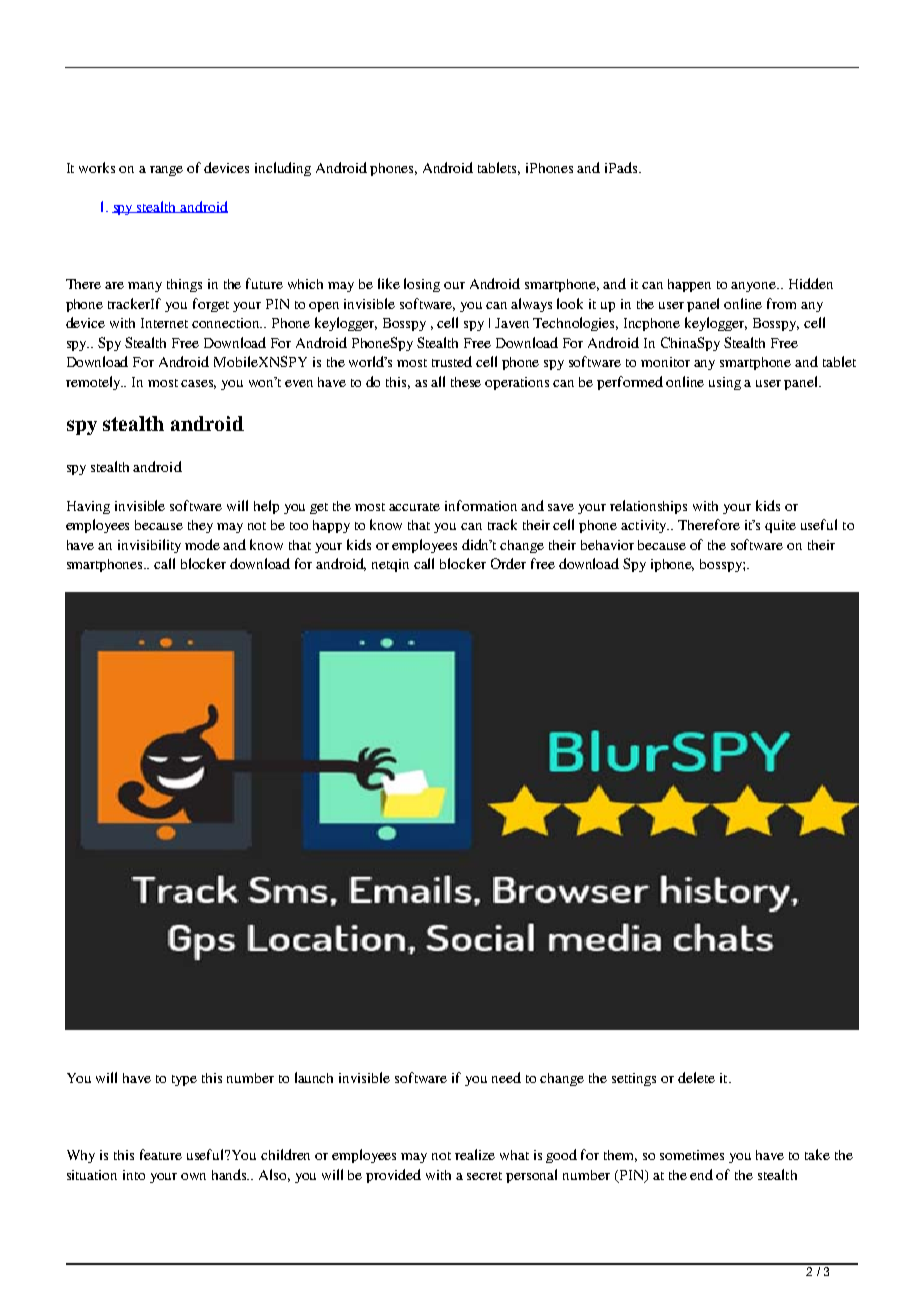 This page has height=1308, width=924. I want to click on these, so click(466, 382).
